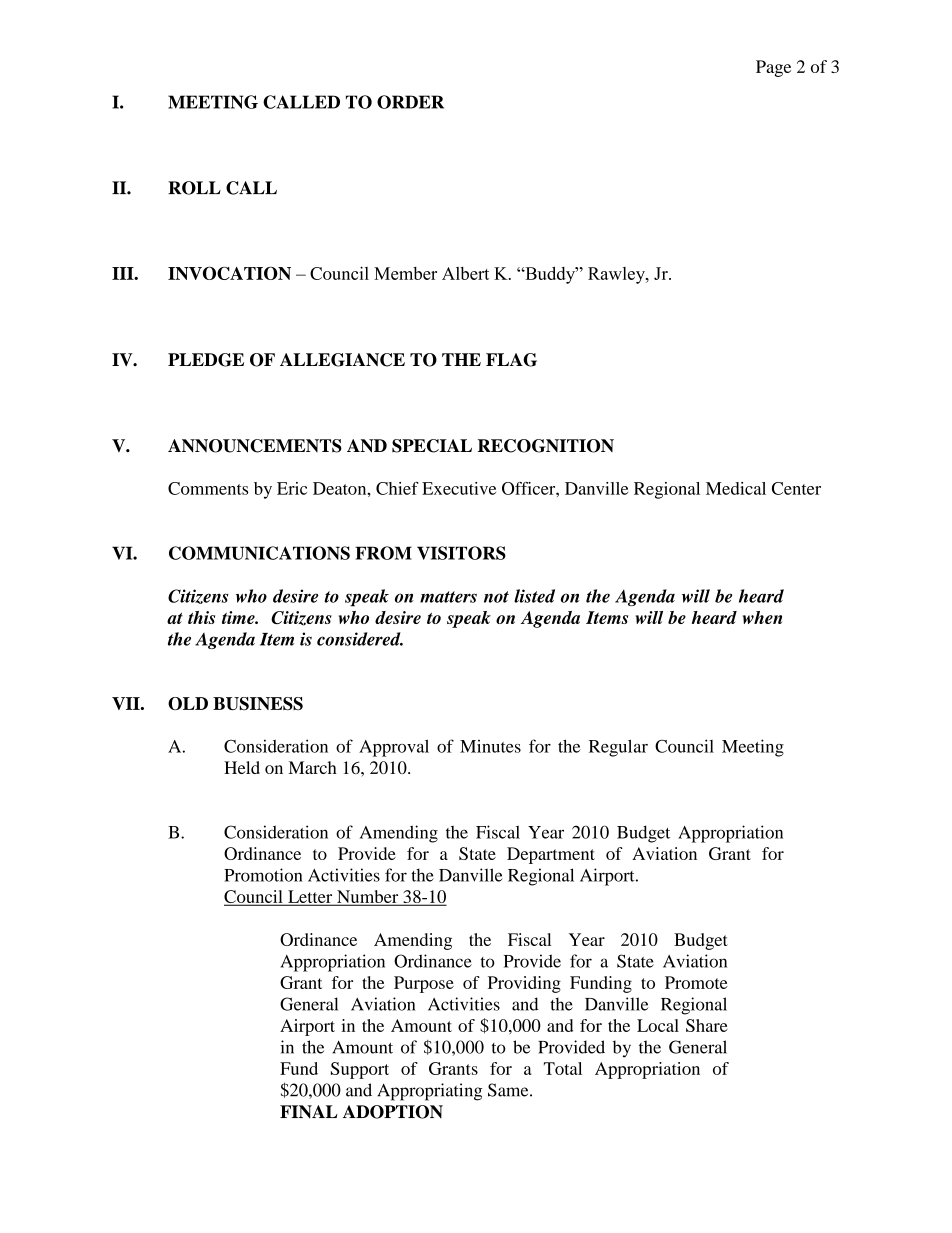 The height and width of the screenshot is (1233, 952). What do you see at coordinates (410, 102) in the screenshot?
I see `ORDER` at bounding box center [410, 102].
